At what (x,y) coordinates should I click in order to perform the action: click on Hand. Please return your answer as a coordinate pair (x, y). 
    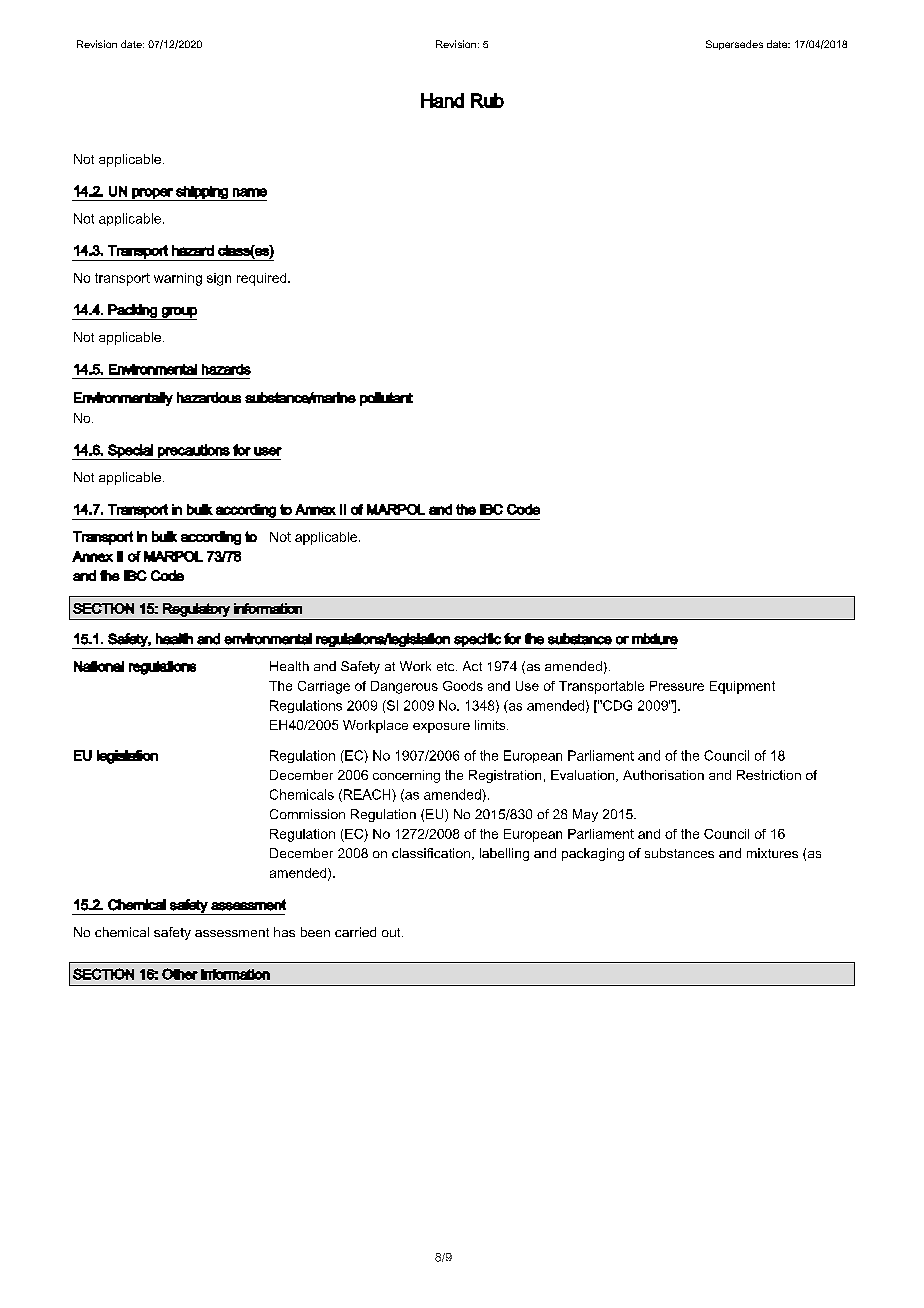
    Looking at the image, I should click on (442, 100).
